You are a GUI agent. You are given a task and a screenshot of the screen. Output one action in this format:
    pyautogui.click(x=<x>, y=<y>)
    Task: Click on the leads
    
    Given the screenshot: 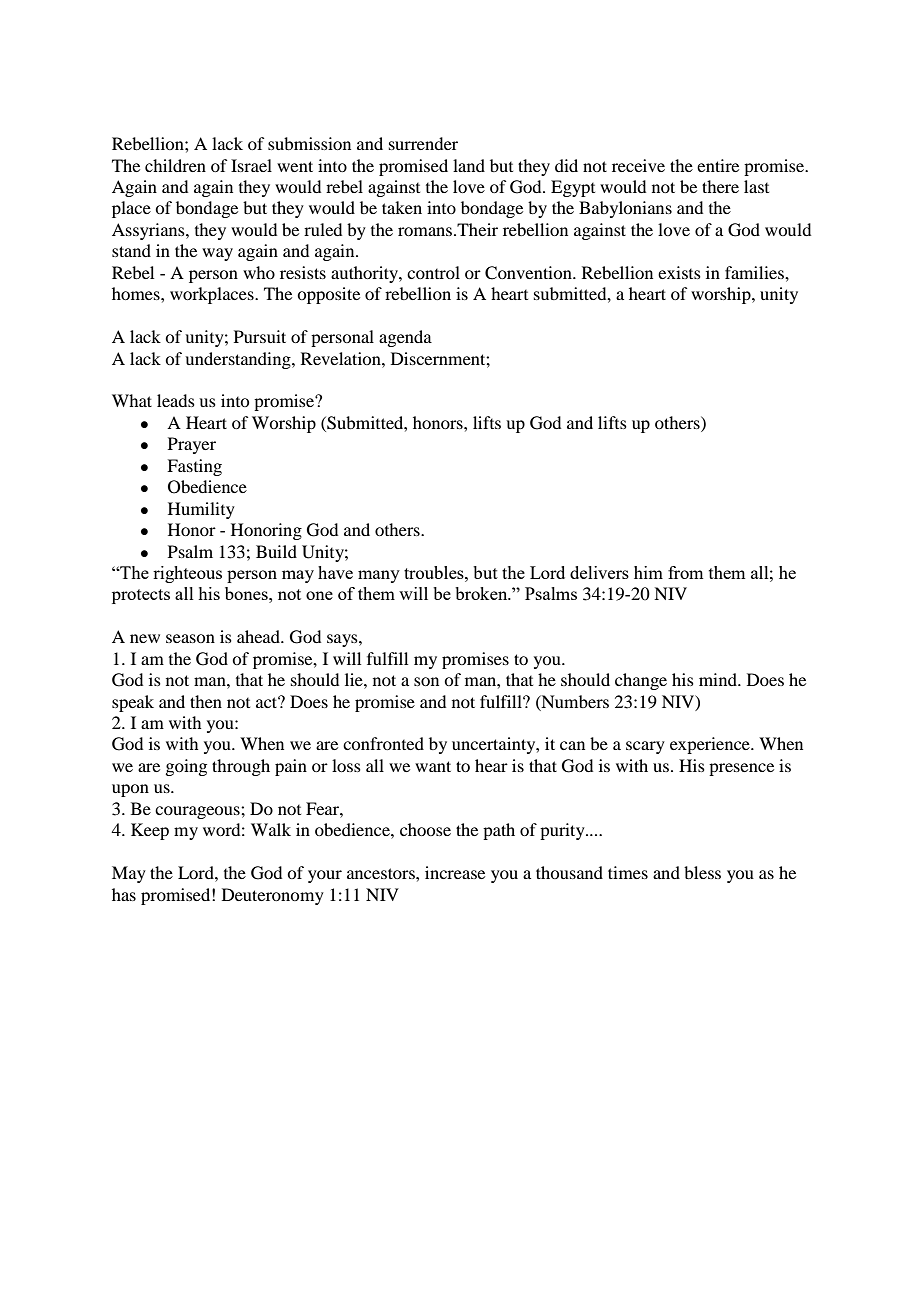 What is the action you would take?
    pyautogui.click(x=176, y=400)
